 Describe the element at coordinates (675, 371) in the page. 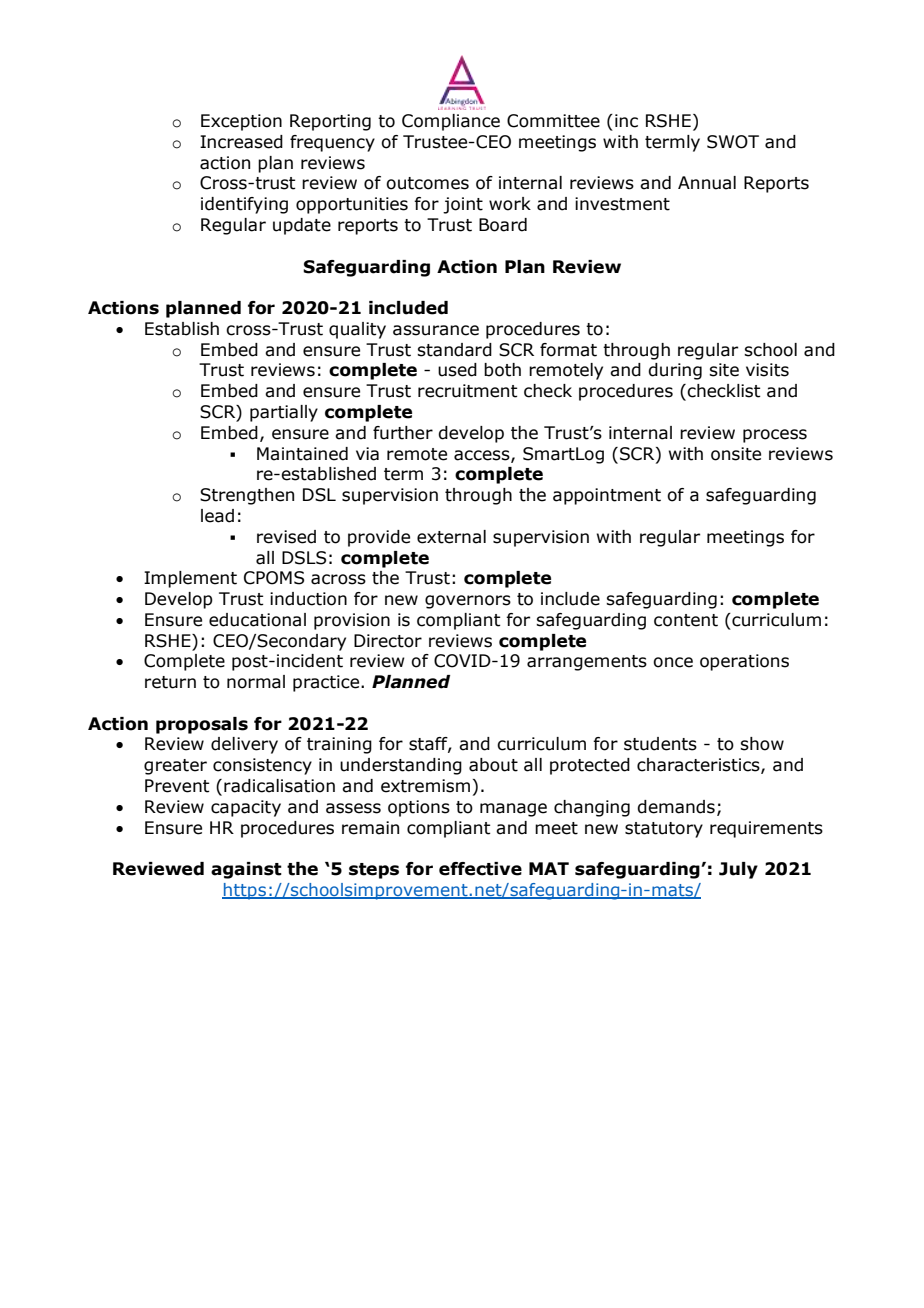

I see `during` at that location.
